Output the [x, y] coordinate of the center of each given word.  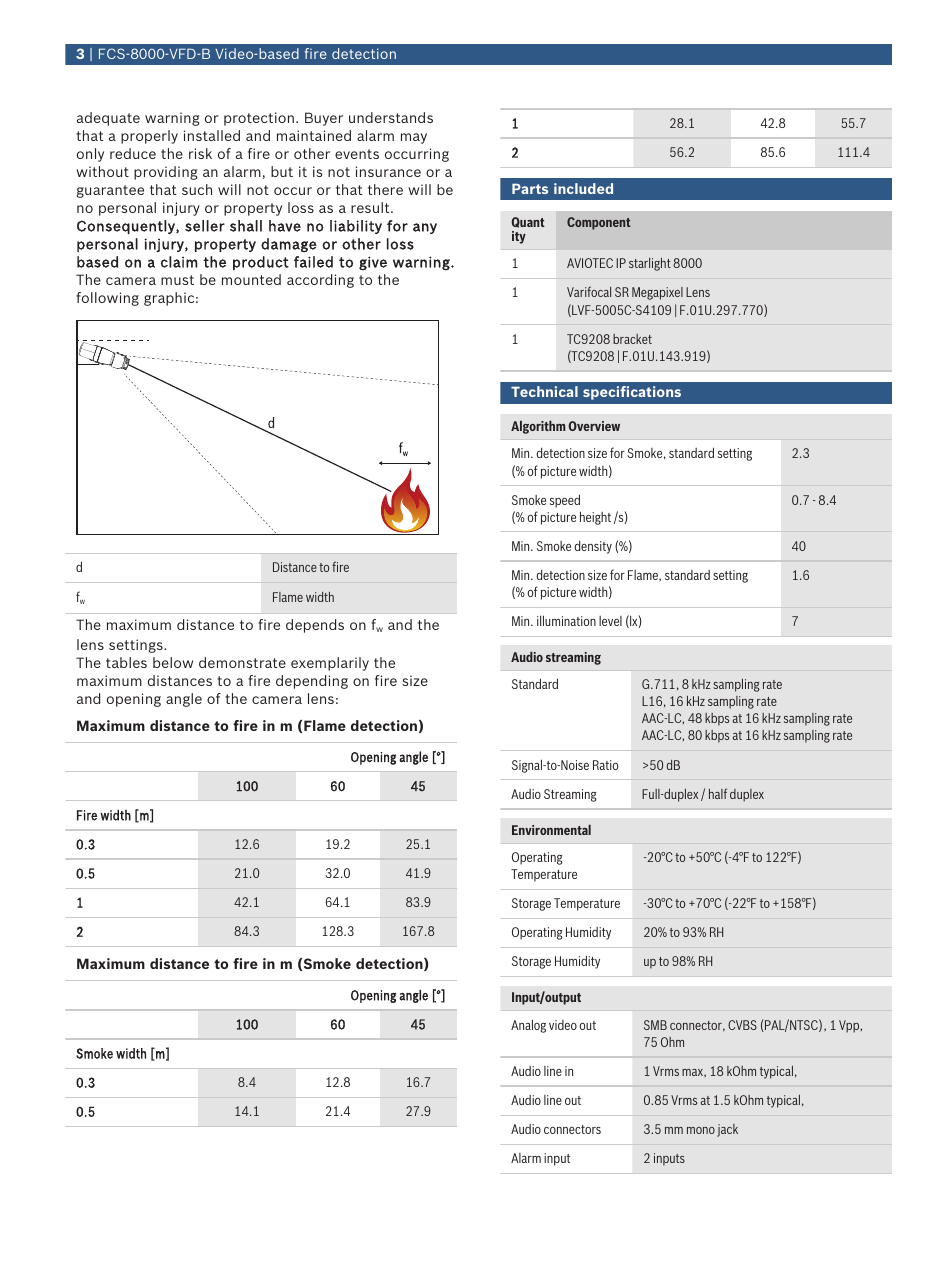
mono [701, 1130]
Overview [594, 426]
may [414, 138]
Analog [528, 1026]
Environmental [551, 830]
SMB [655, 1025]
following [107, 299]
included [583, 188]
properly [149, 137]
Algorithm [538, 427]
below [173, 662]
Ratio [605, 765]
